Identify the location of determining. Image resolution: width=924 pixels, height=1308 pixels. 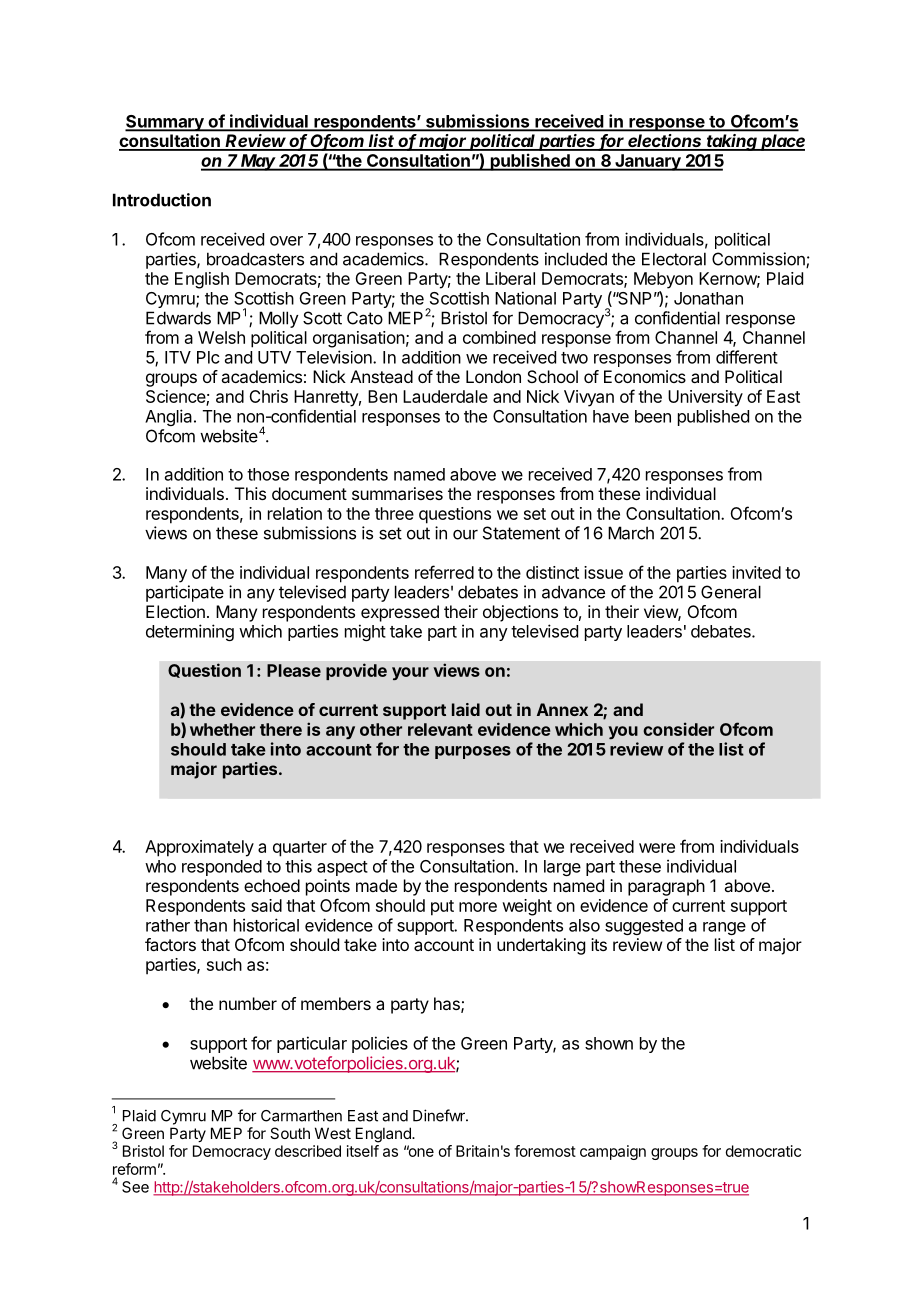
(190, 632).
